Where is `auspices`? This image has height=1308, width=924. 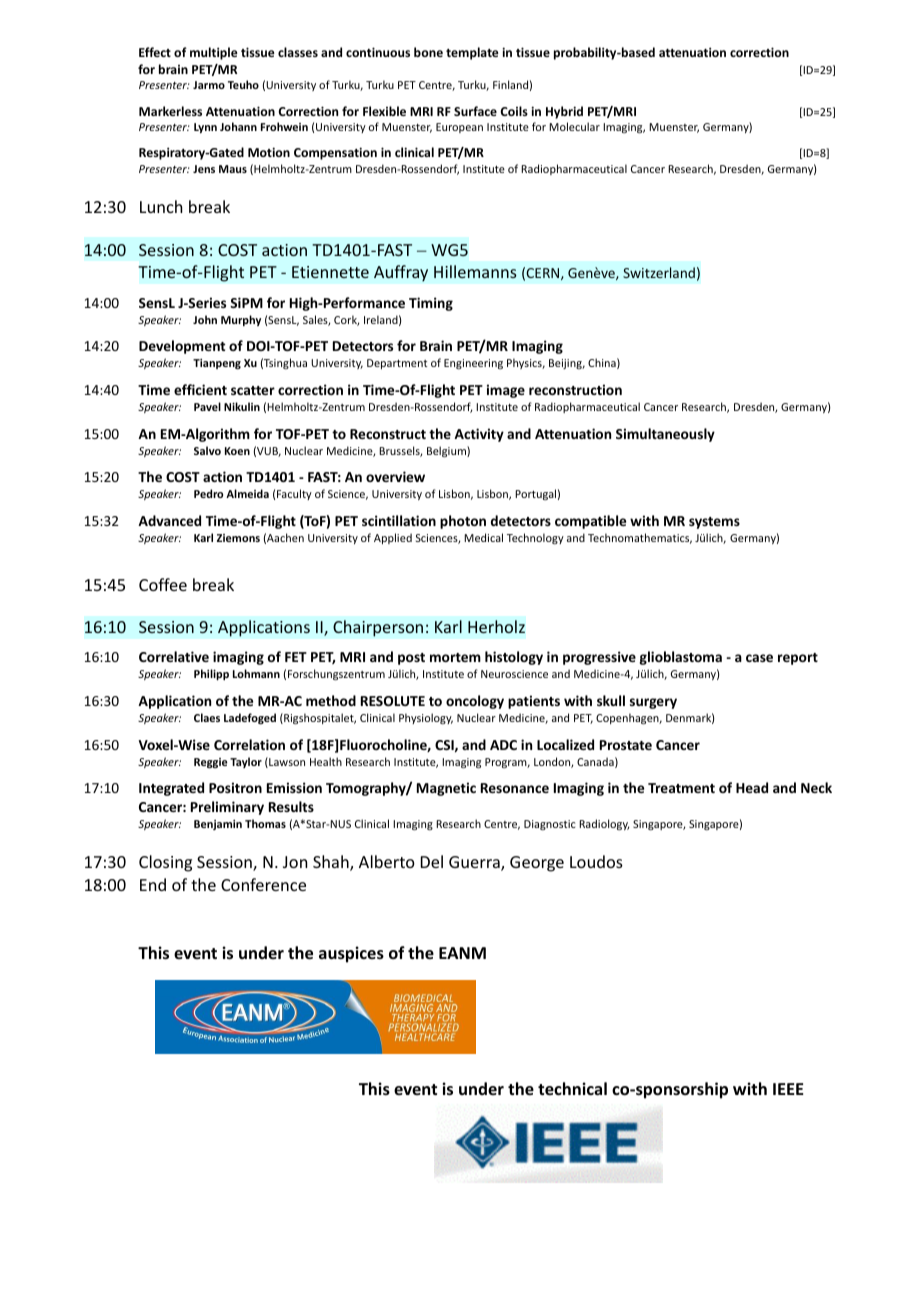 auspices is located at coordinates (351, 954).
